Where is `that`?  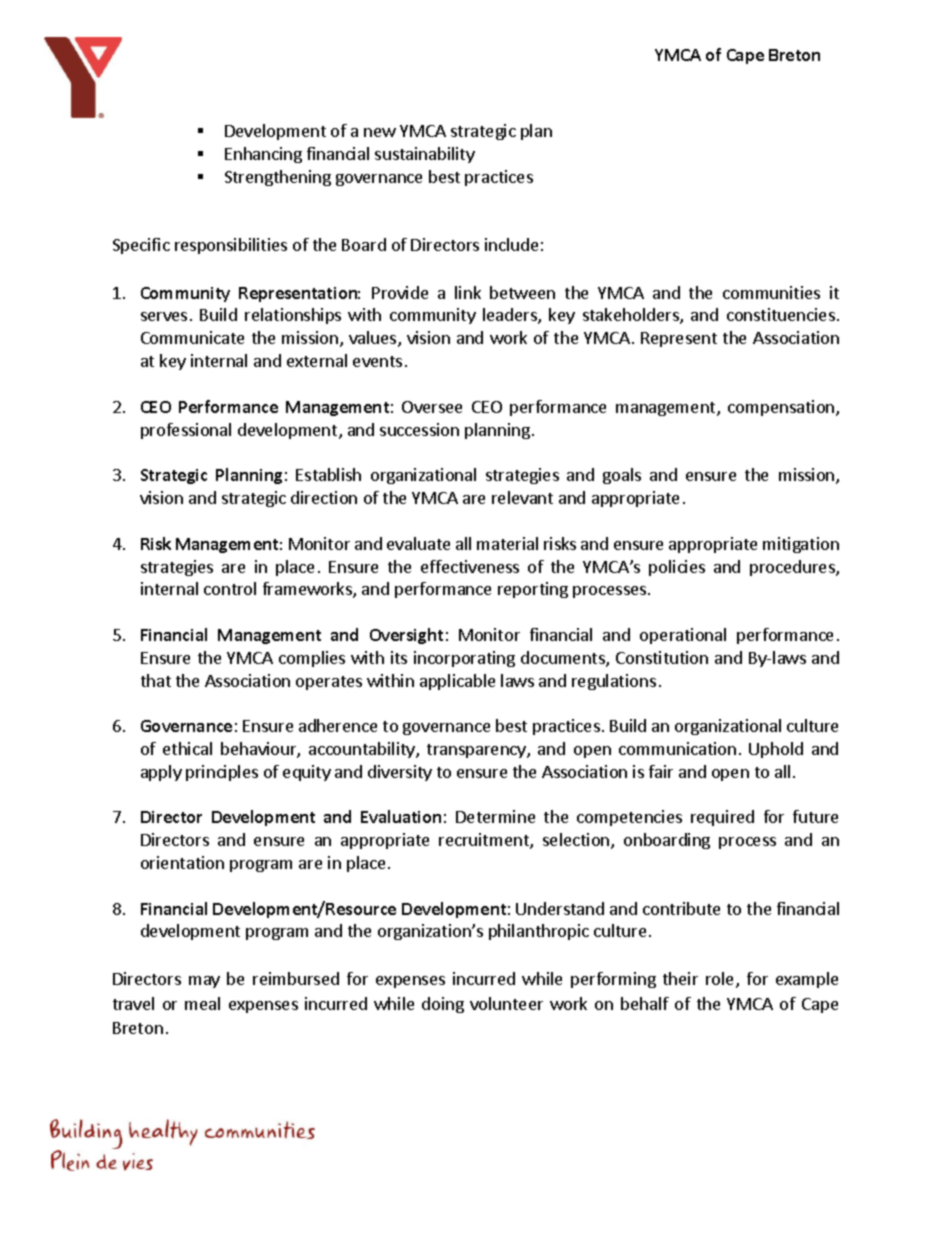
that is located at coordinates (156, 680).
